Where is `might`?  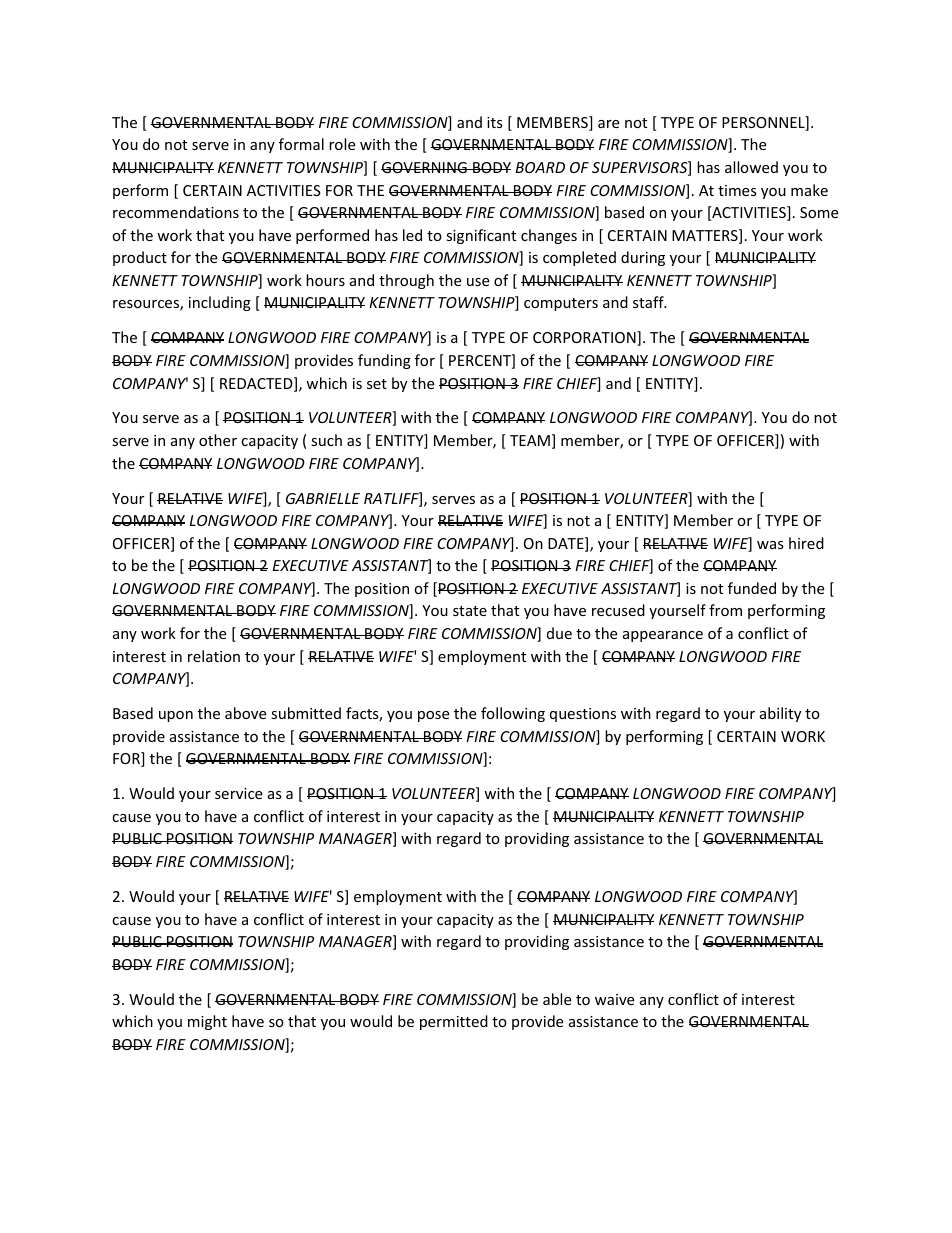
might is located at coordinates (207, 1022).
